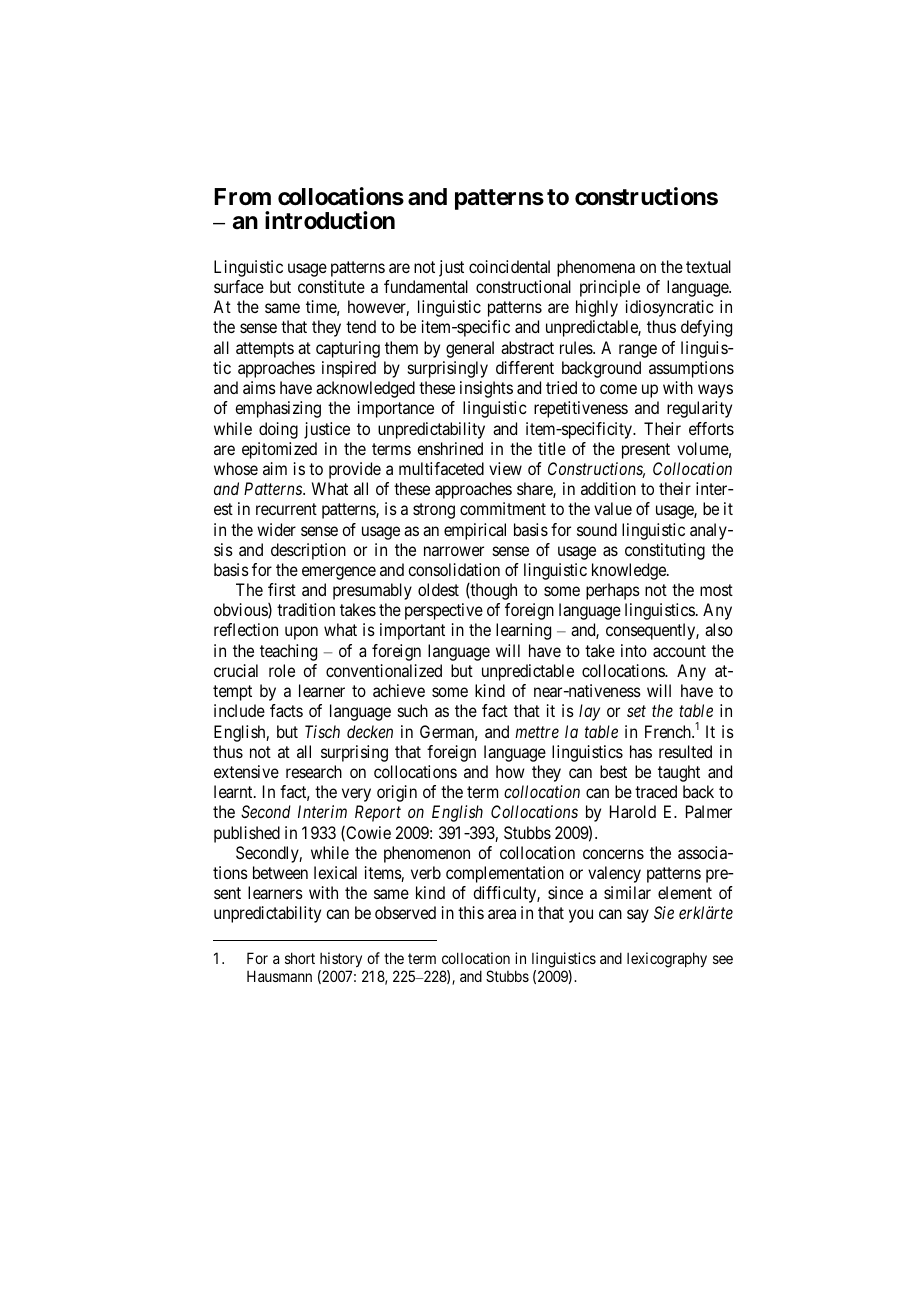  I want to click on introduction, so click(330, 220).
